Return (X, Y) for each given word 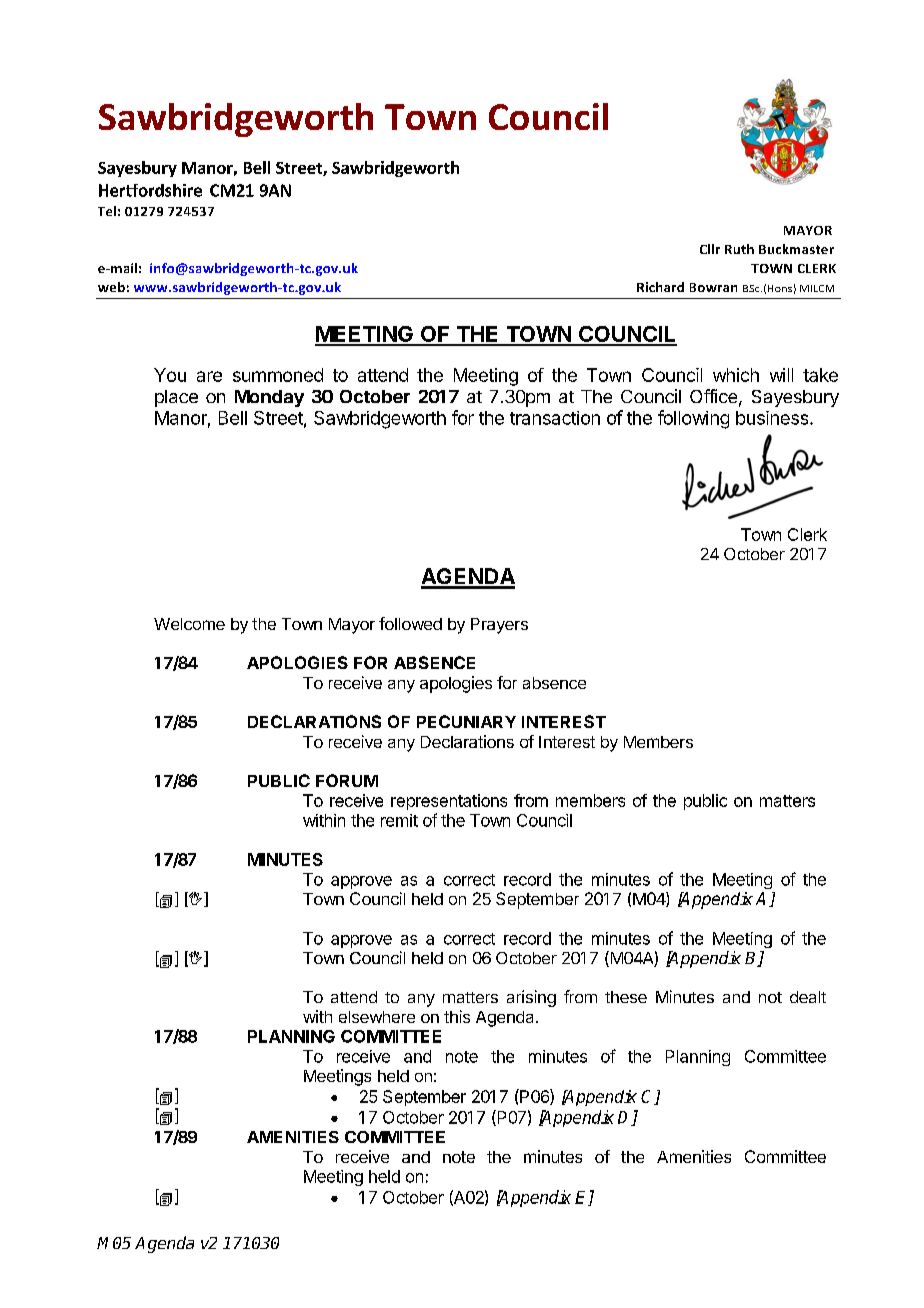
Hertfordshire (150, 190)
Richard (660, 287)
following (693, 419)
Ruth (739, 249)
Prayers (499, 626)
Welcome (189, 624)
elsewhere (377, 1017)
